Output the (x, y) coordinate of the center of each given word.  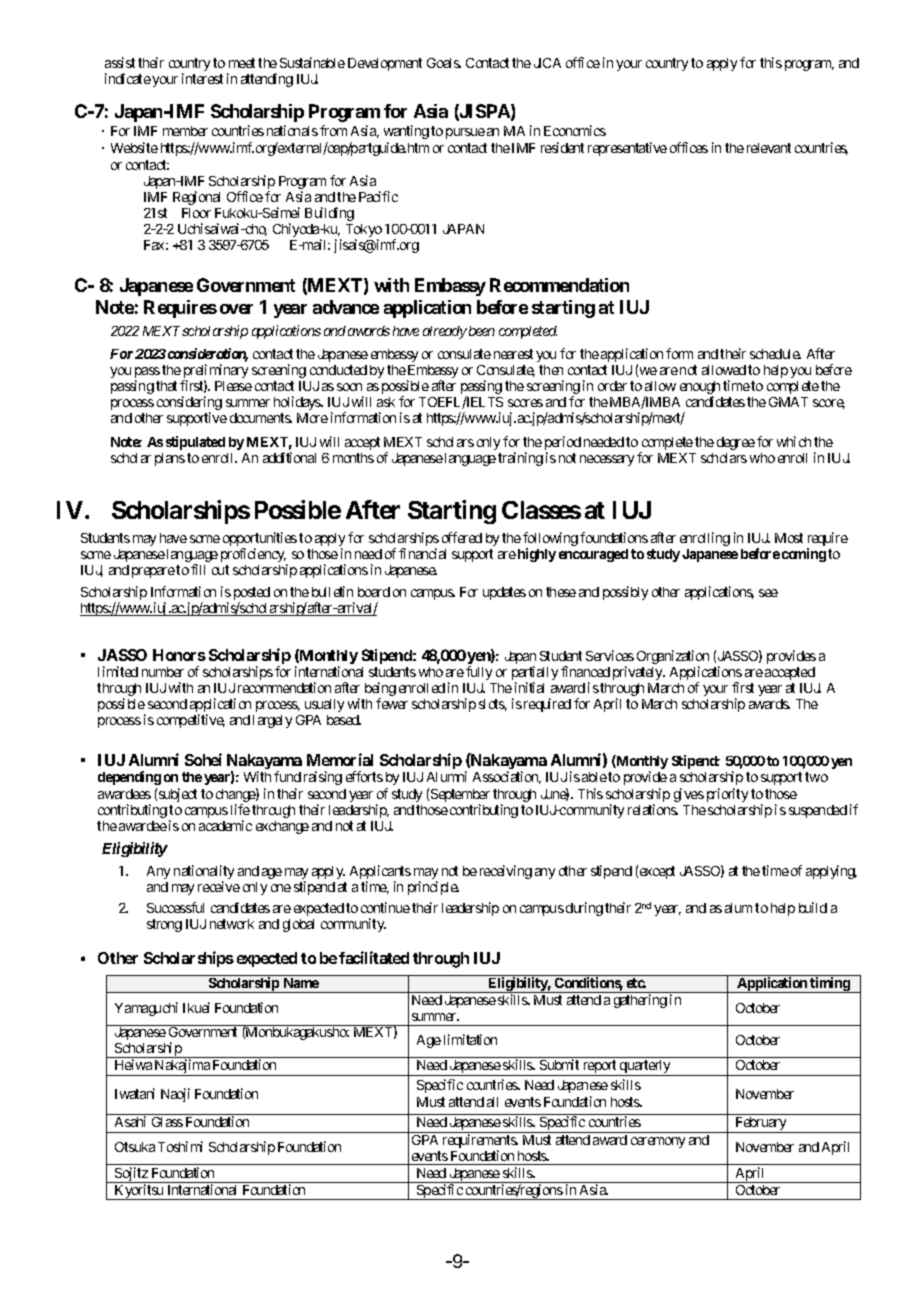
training (520, 459)
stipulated (195, 443)
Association (507, 777)
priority (727, 795)
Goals (444, 63)
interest (202, 78)
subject (178, 795)
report (600, 1068)
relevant (769, 148)
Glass (167, 1122)
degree (736, 443)
